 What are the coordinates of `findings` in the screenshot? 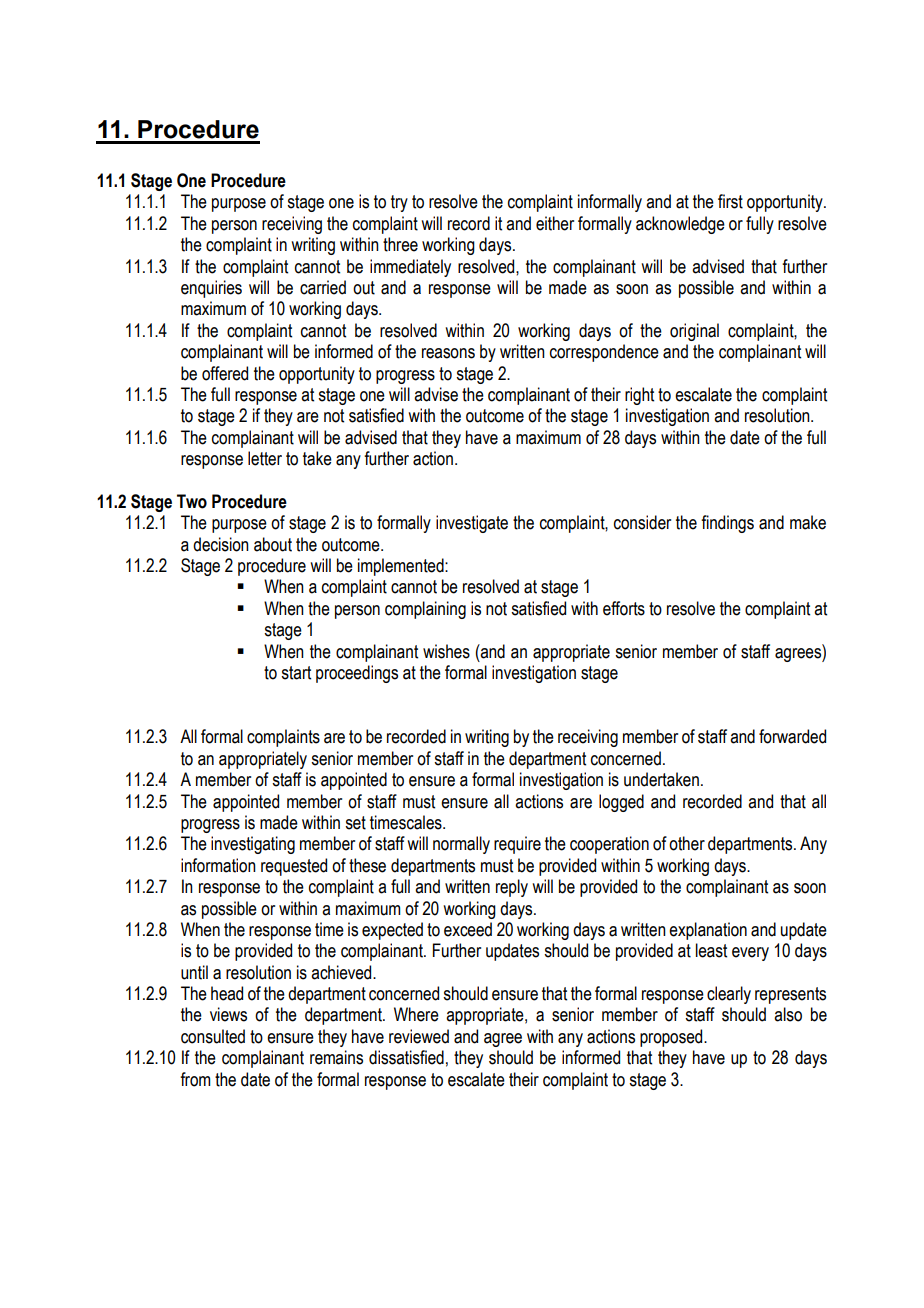 It's located at (727, 524).
